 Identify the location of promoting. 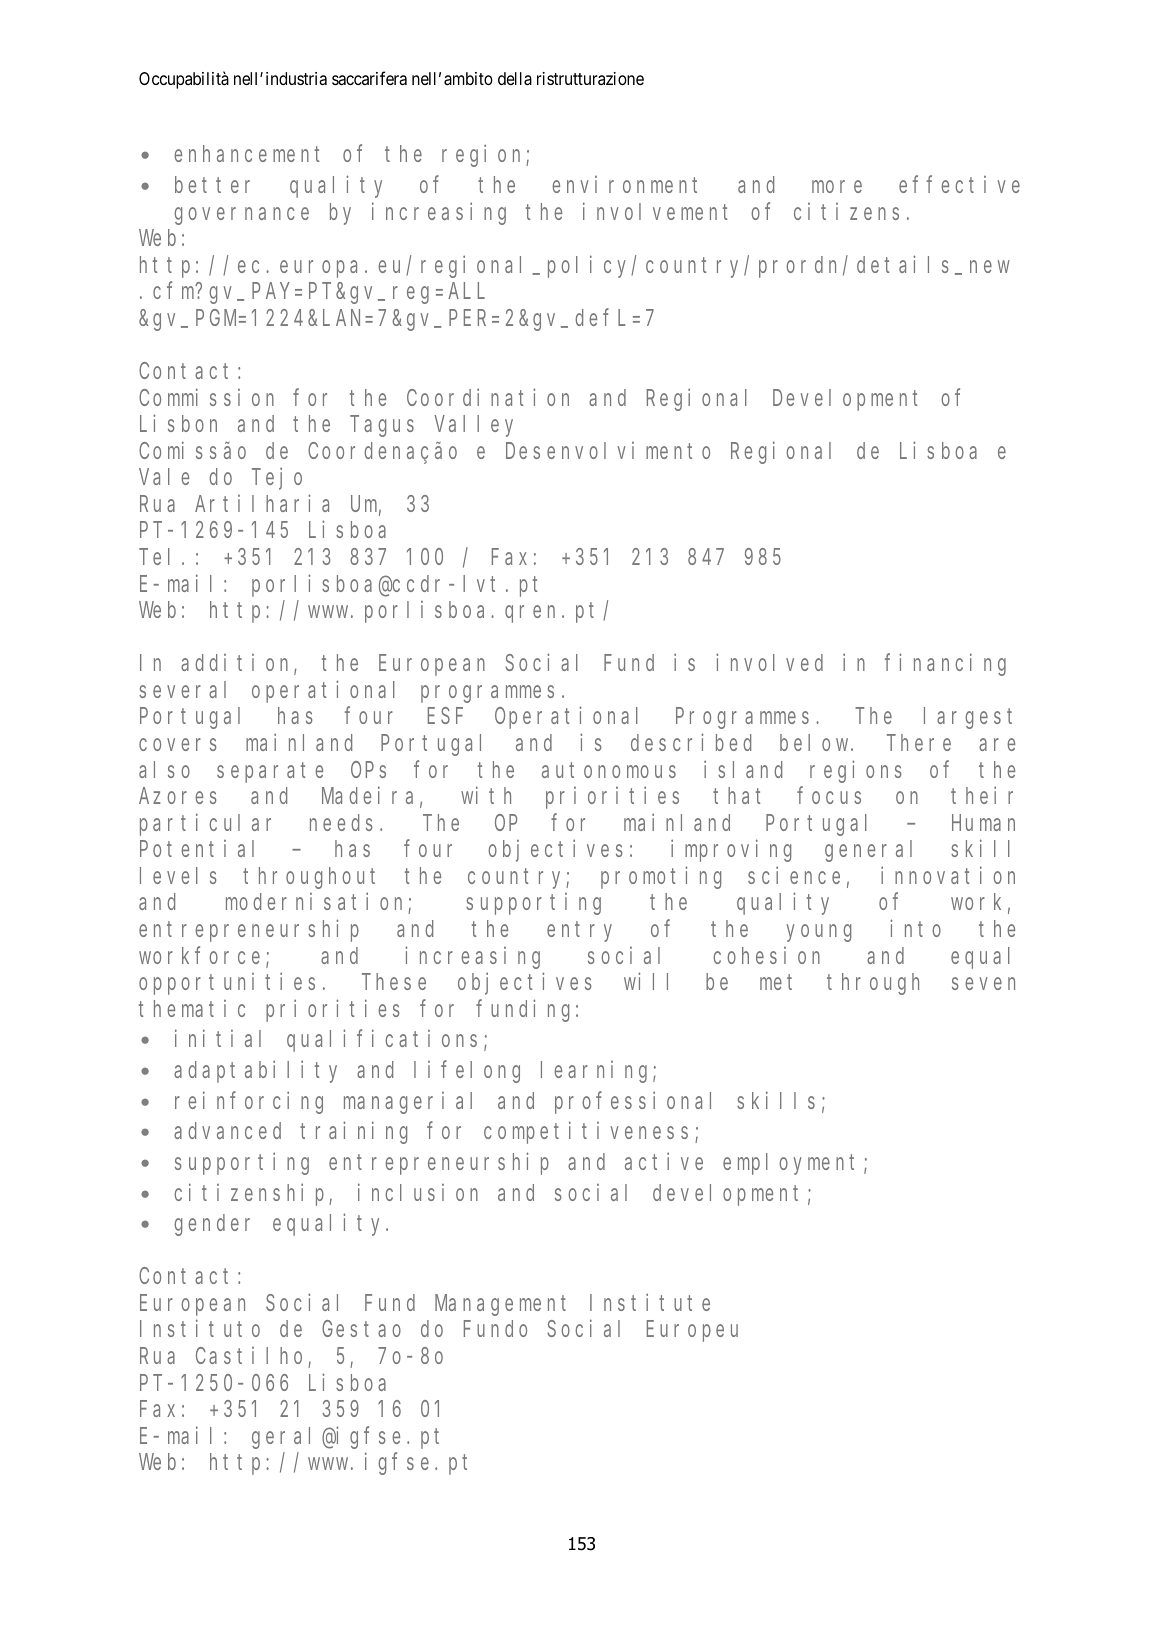
(661, 878).
